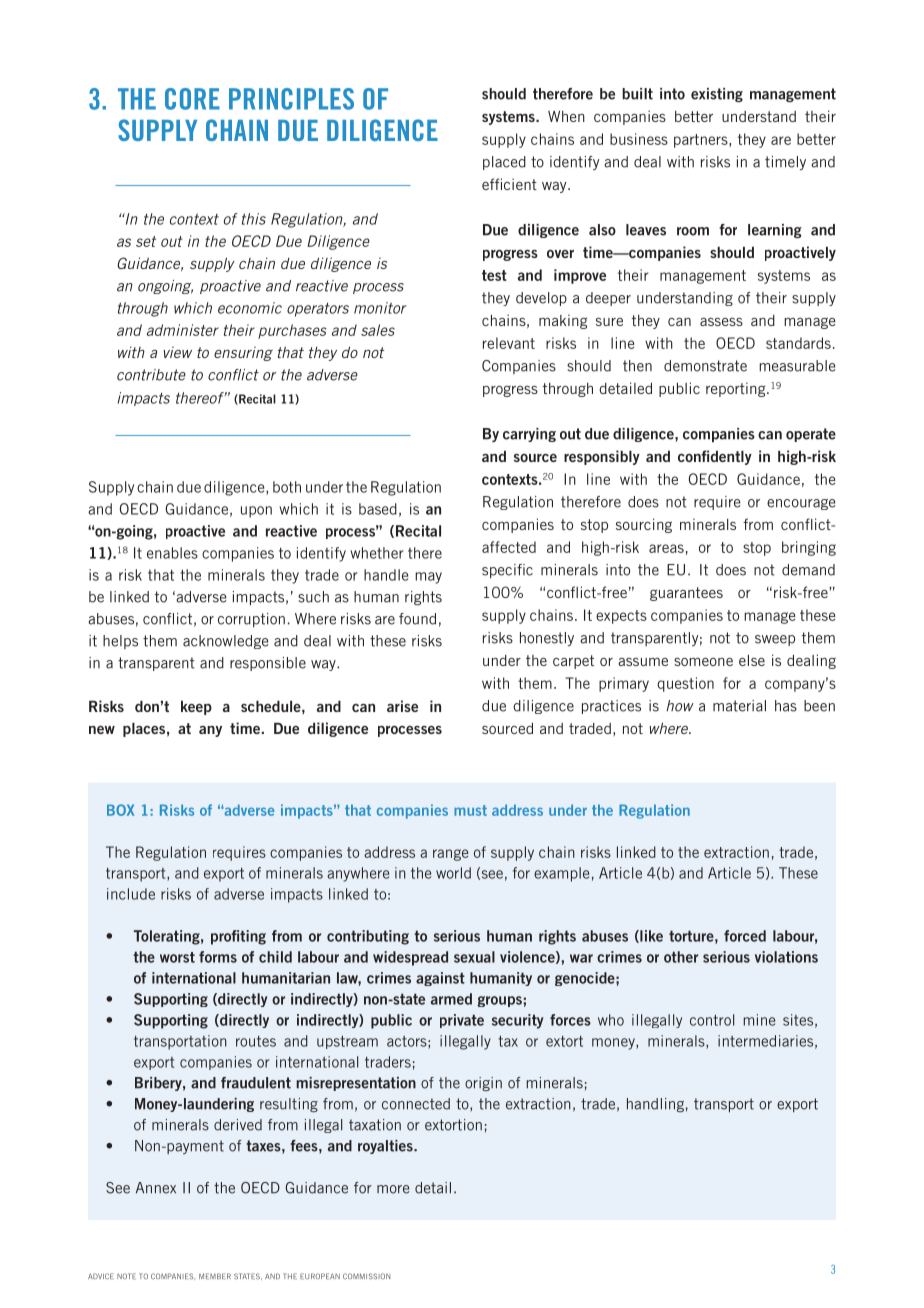 This document has height=1308, width=924. I want to click on material, so click(739, 706).
